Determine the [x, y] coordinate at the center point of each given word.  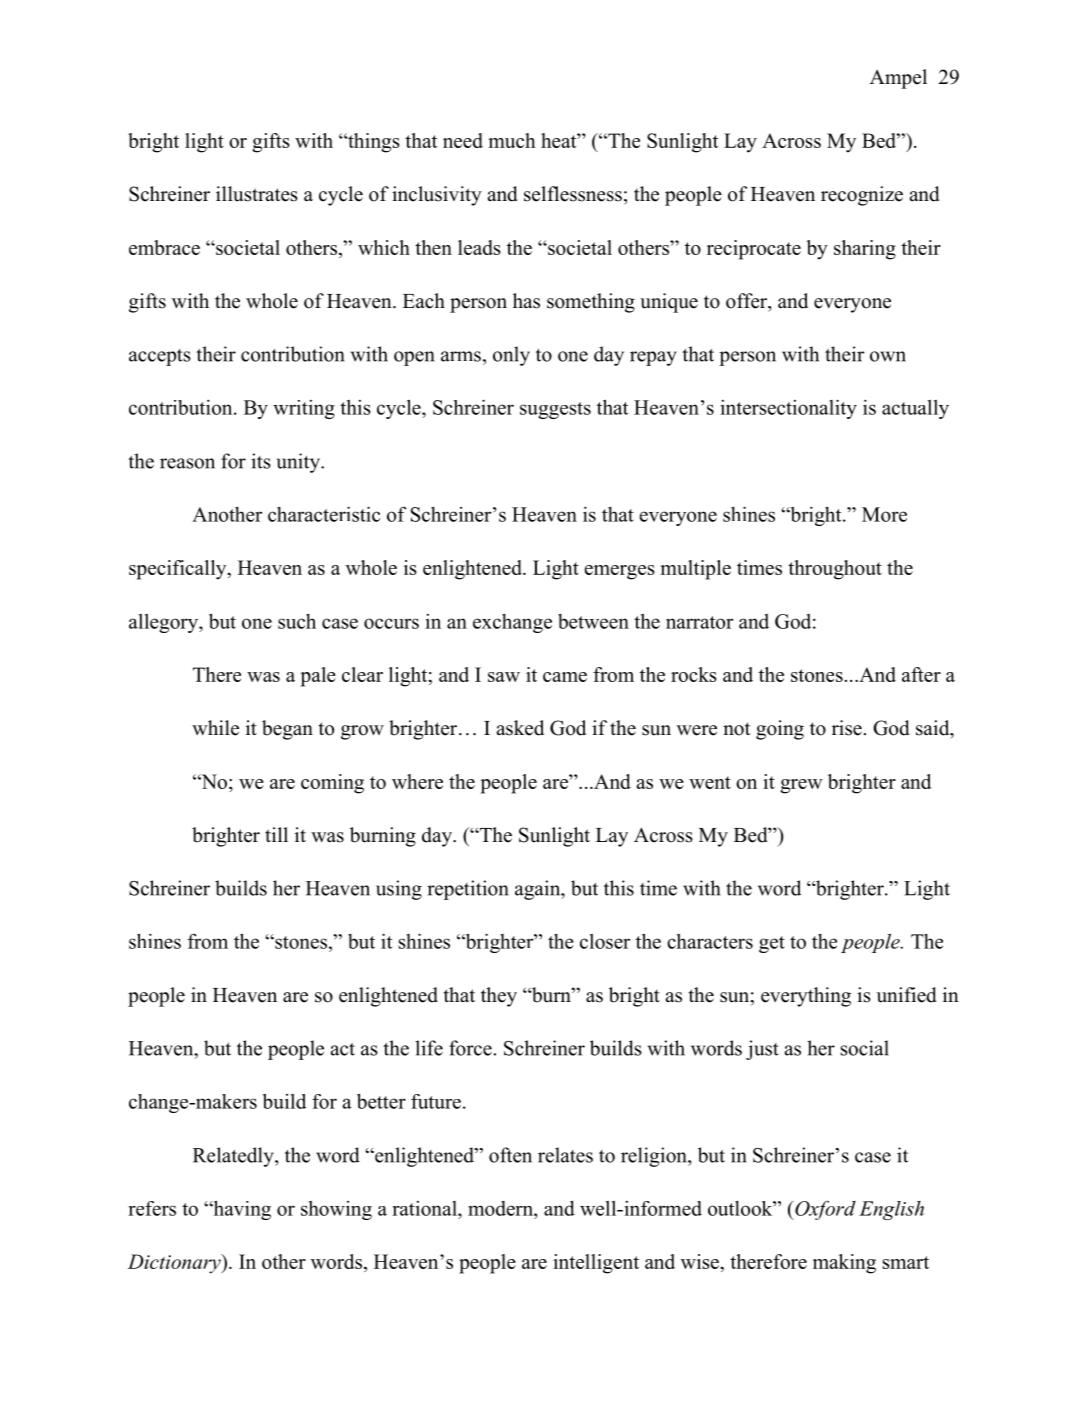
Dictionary [175, 1264]
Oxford [824, 1210]
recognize [862, 196]
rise [847, 728]
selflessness [573, 194]
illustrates [257, 194]
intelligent [596, 1264]
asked [520, 728]
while [215, 728]
